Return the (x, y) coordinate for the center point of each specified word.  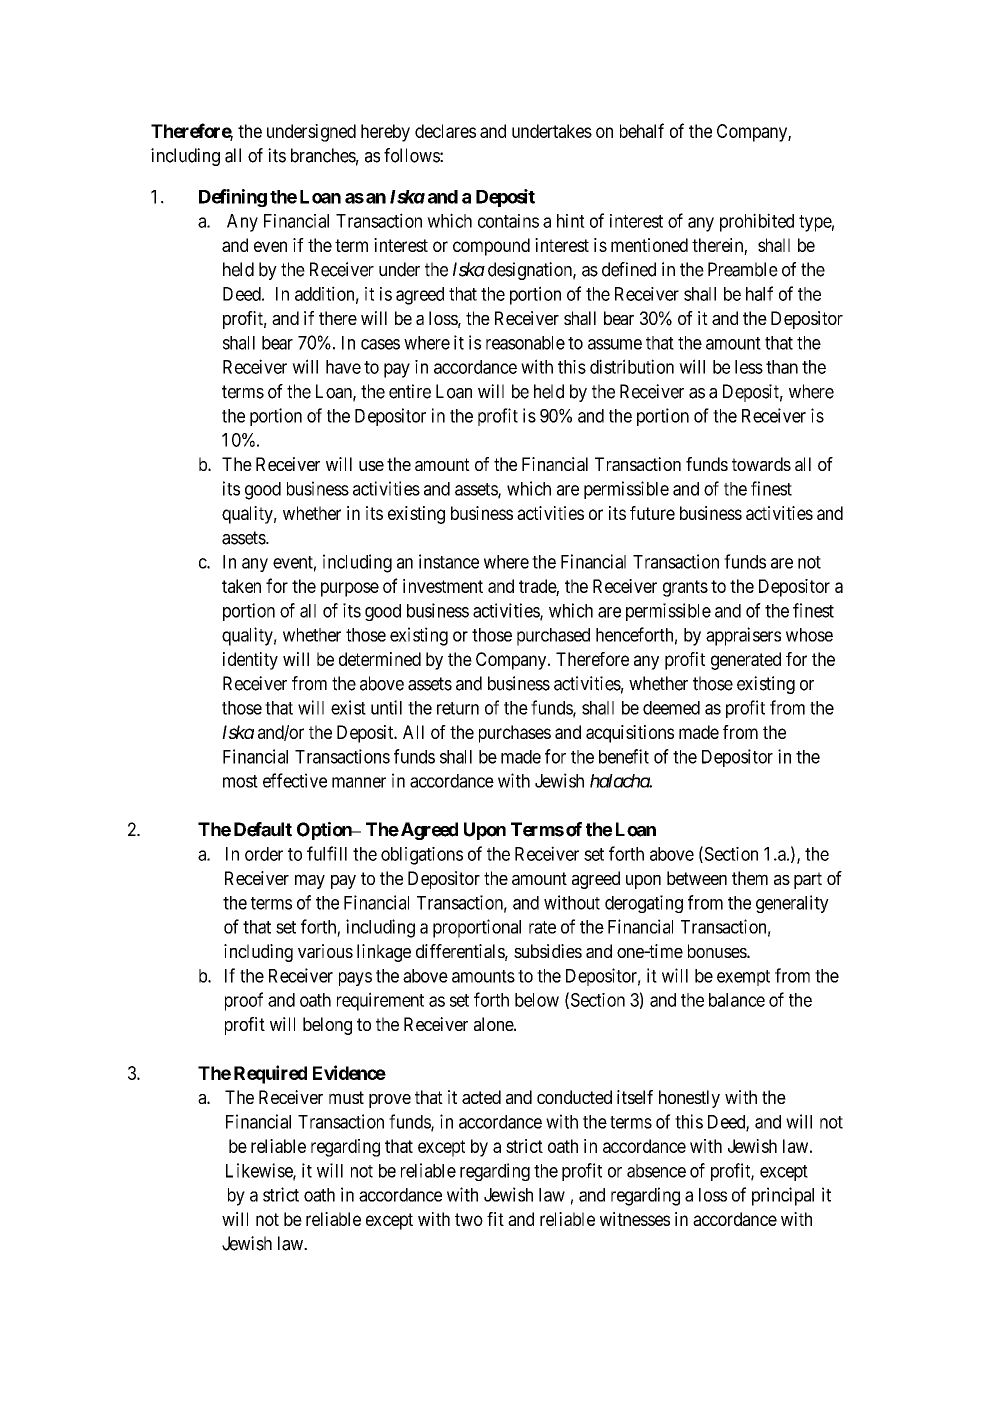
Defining (233, 198)
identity (250, 661)
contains (508, 221)
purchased (553, 637)
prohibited (757, 222)
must (346, 1097)
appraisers (743, 636)
